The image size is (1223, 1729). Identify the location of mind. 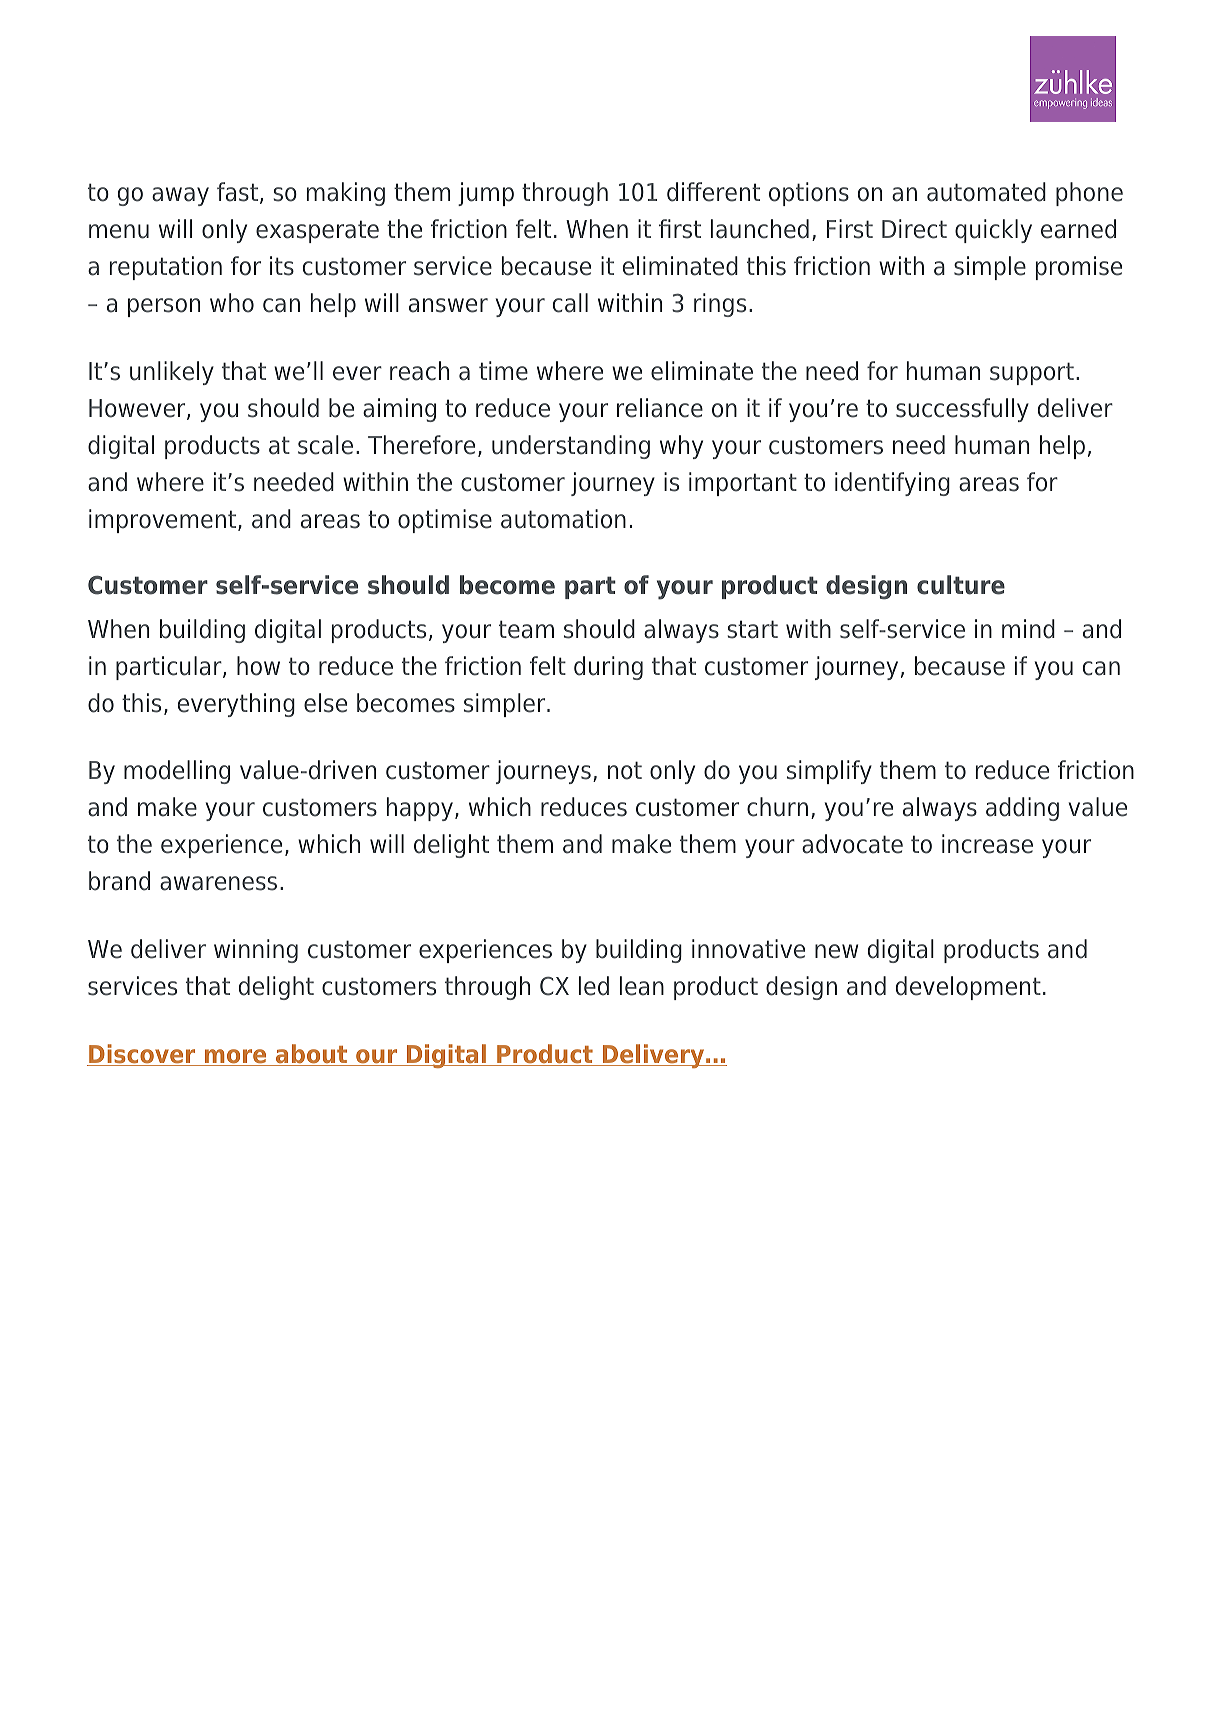
(1028, 629).
